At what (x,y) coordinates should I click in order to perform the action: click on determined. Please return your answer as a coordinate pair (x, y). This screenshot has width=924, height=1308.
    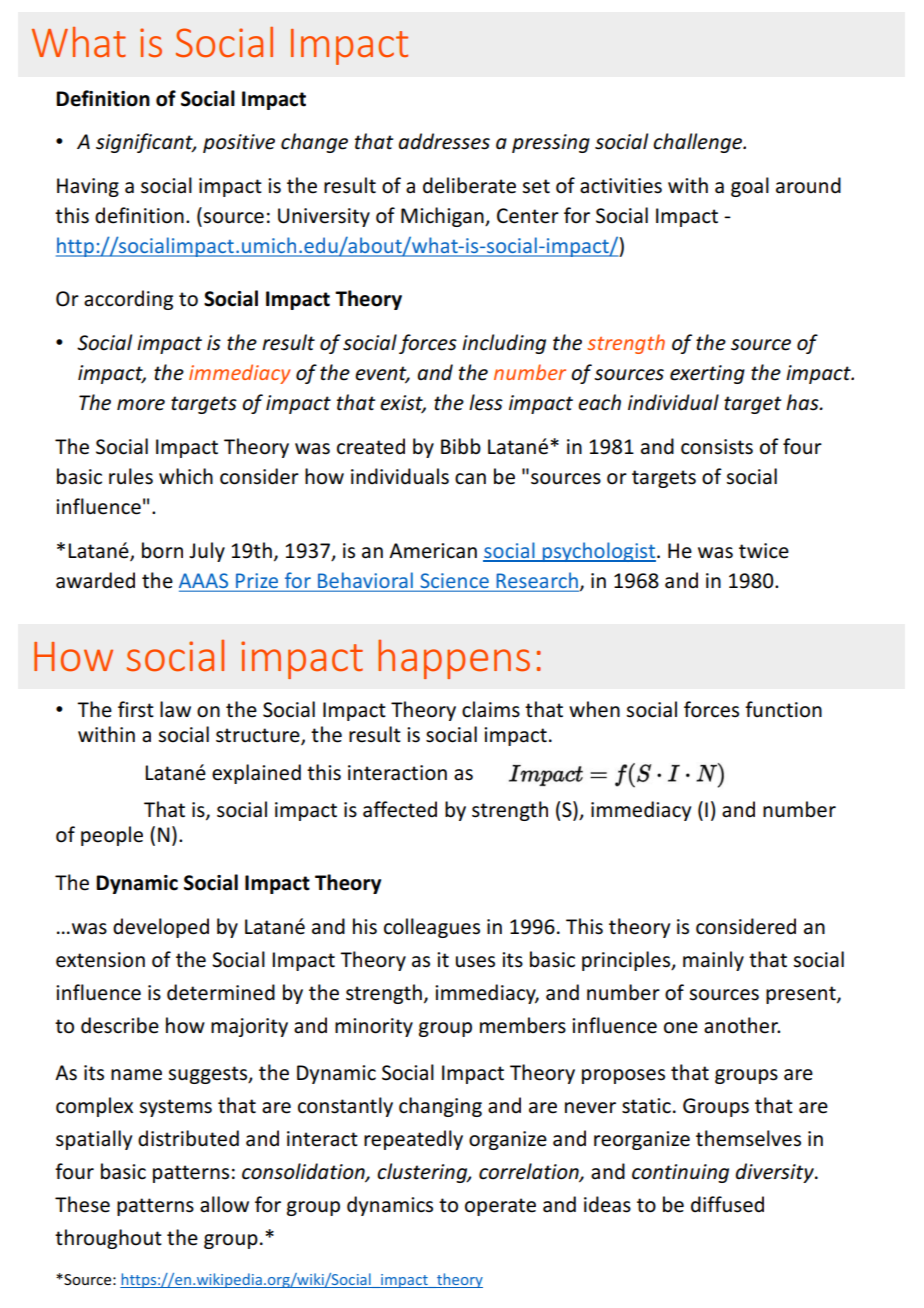
    Looking at the image, I should click on (221, 992).
